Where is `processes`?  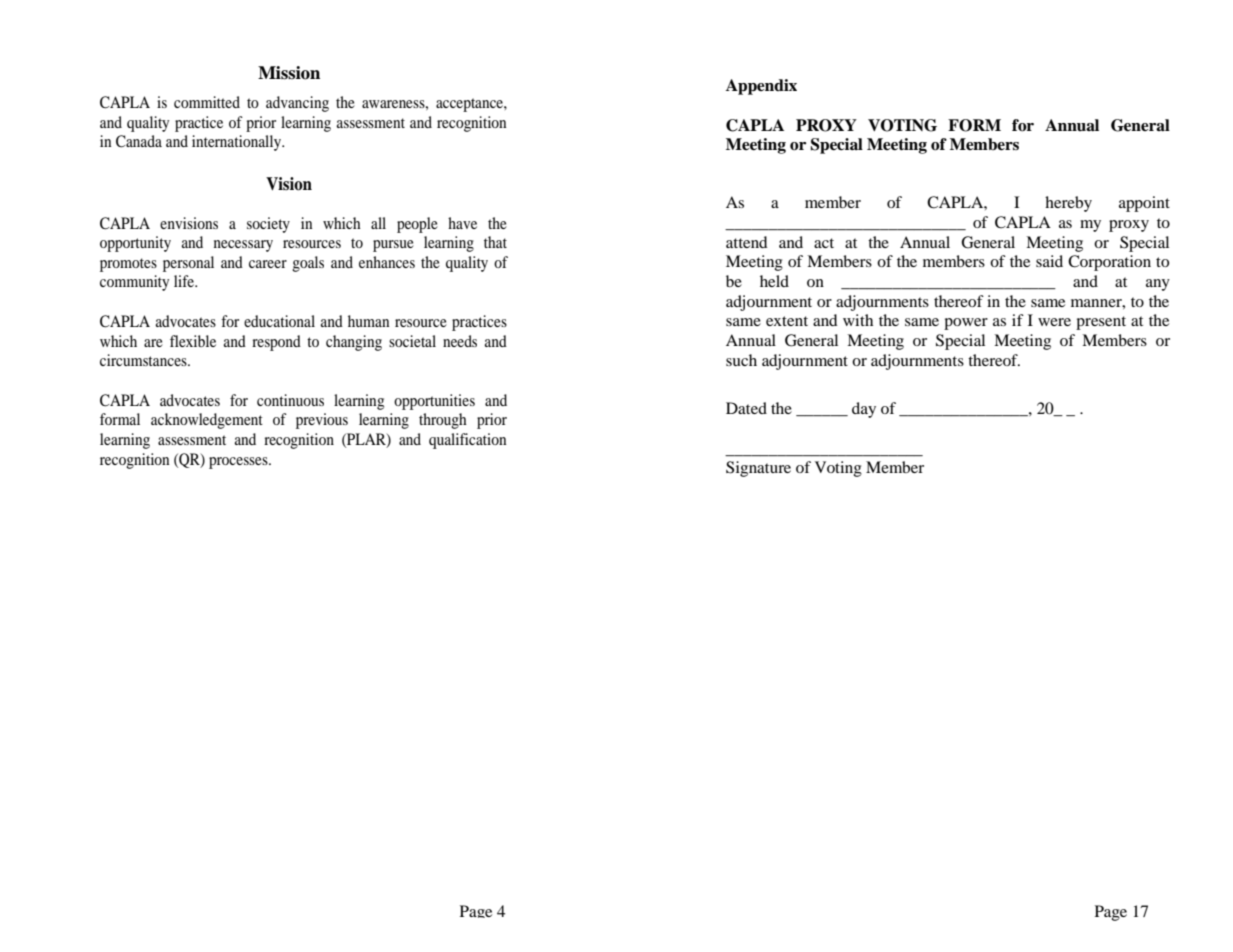
processes is located at coordinates (239, 463).
